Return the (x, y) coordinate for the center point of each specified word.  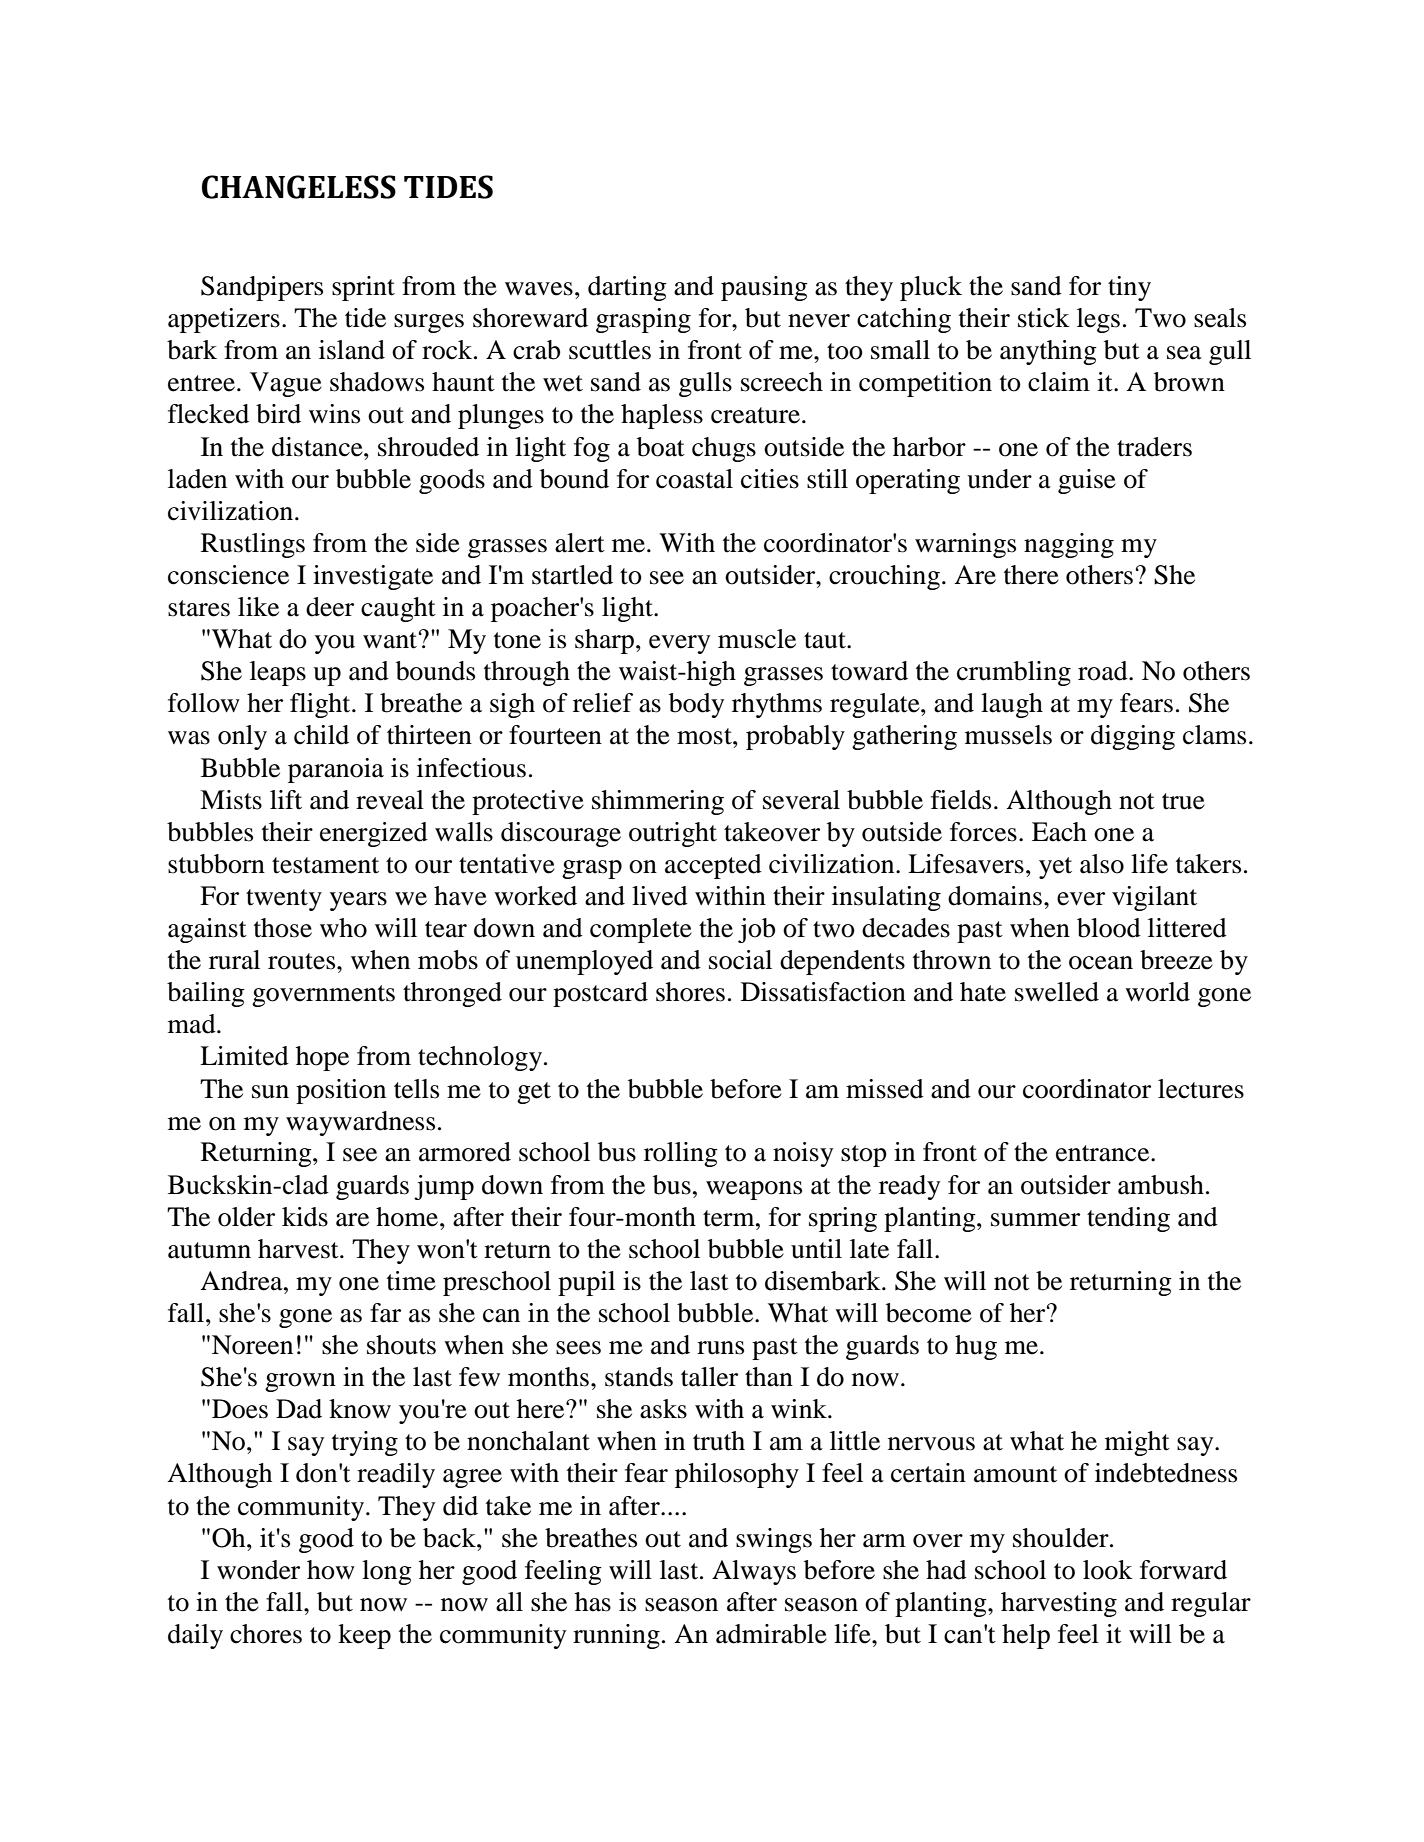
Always (754, 1572)
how (331, 1570)
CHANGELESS (299, 187)
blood (1109, 928)
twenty (284, 900)
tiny (1129, 288)
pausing (764, 288)
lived (660, 896)
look (1108, 1570)
